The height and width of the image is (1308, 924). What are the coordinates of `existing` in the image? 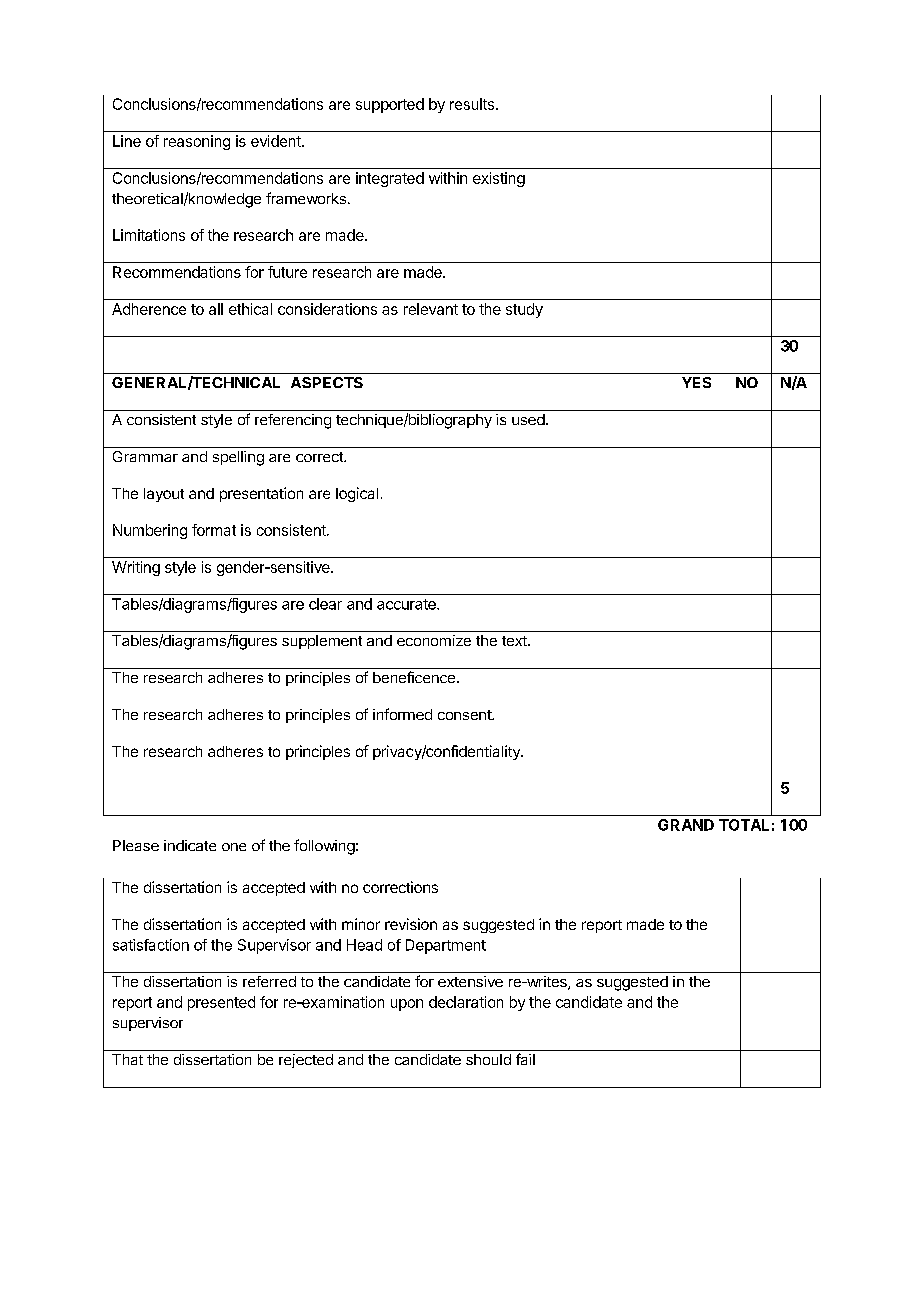 It's located at (499, 179).
